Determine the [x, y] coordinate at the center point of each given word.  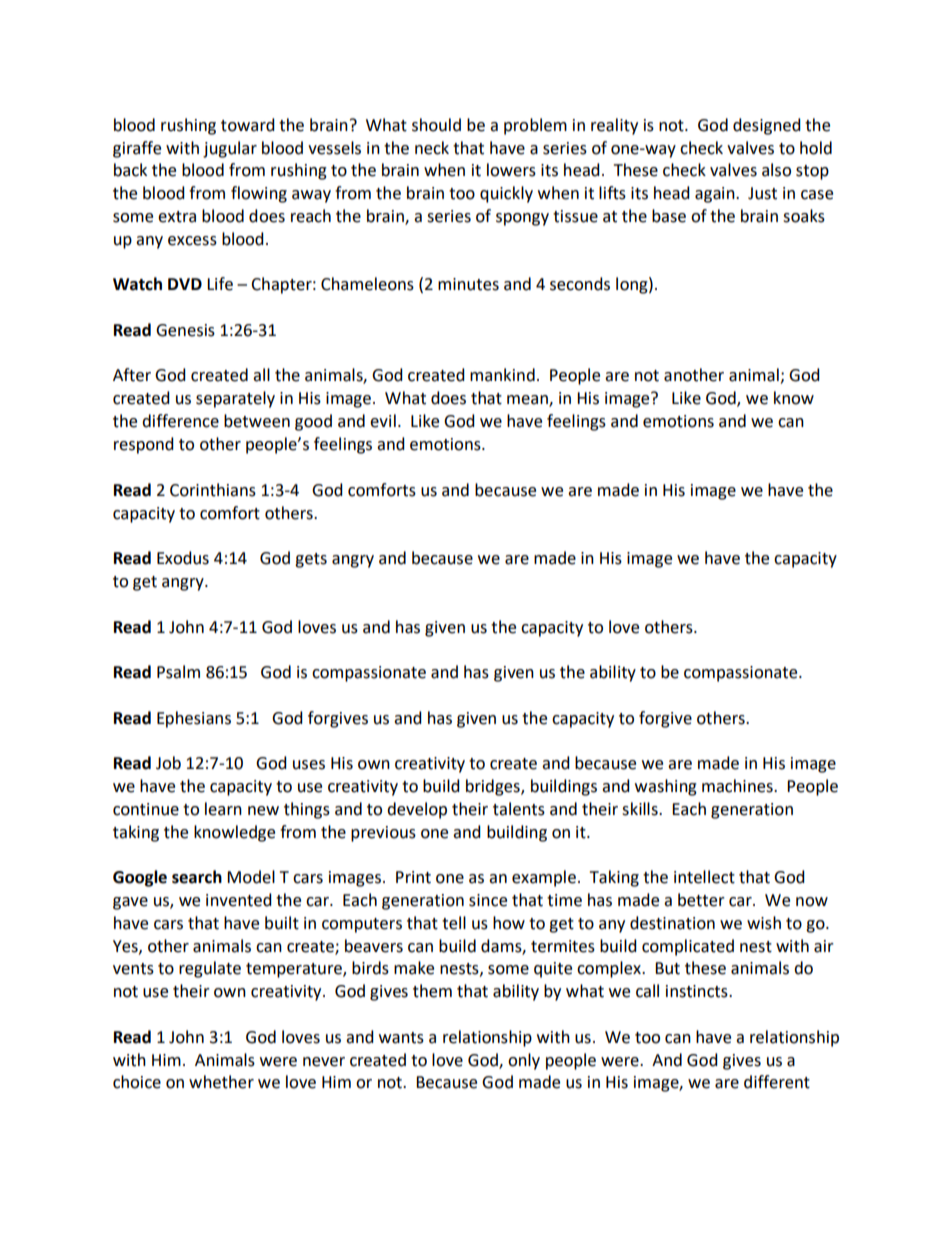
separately [235, 399]
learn [223, 809]
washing [666, 787]
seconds [580, 284]
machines [738, 786]
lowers [511, 170]
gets [311, 560]
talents [519, 809]
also [776, 170]
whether [221, 1082]
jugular [230, 149]
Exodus [183, 558]
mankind [502, 375]
